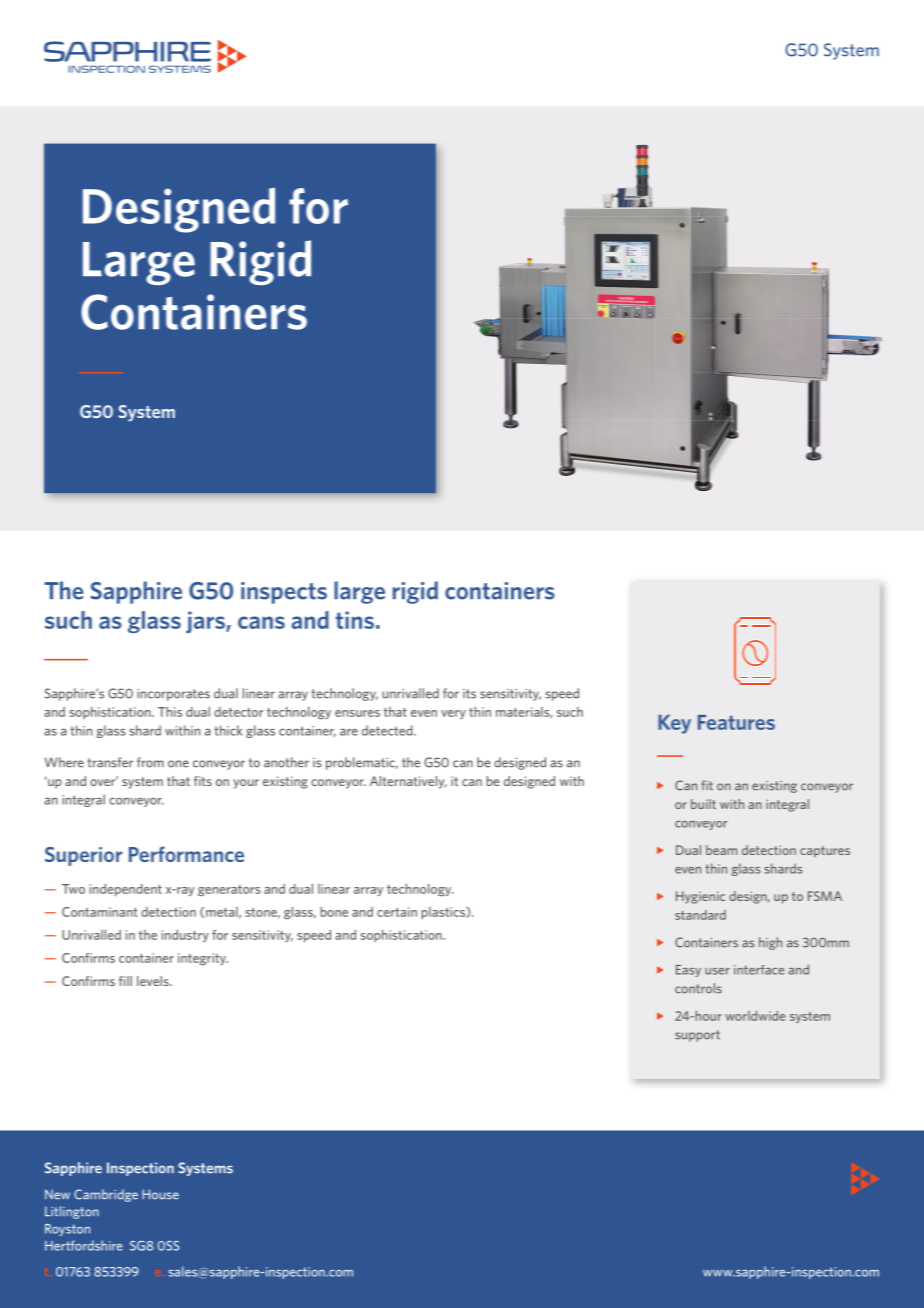 Image resolution: width=924 pixels, height=1308 pixels. What do you see at coordinates (736, 722) in the screenshot?
I see `Features` at bounding box center [736, 722].
